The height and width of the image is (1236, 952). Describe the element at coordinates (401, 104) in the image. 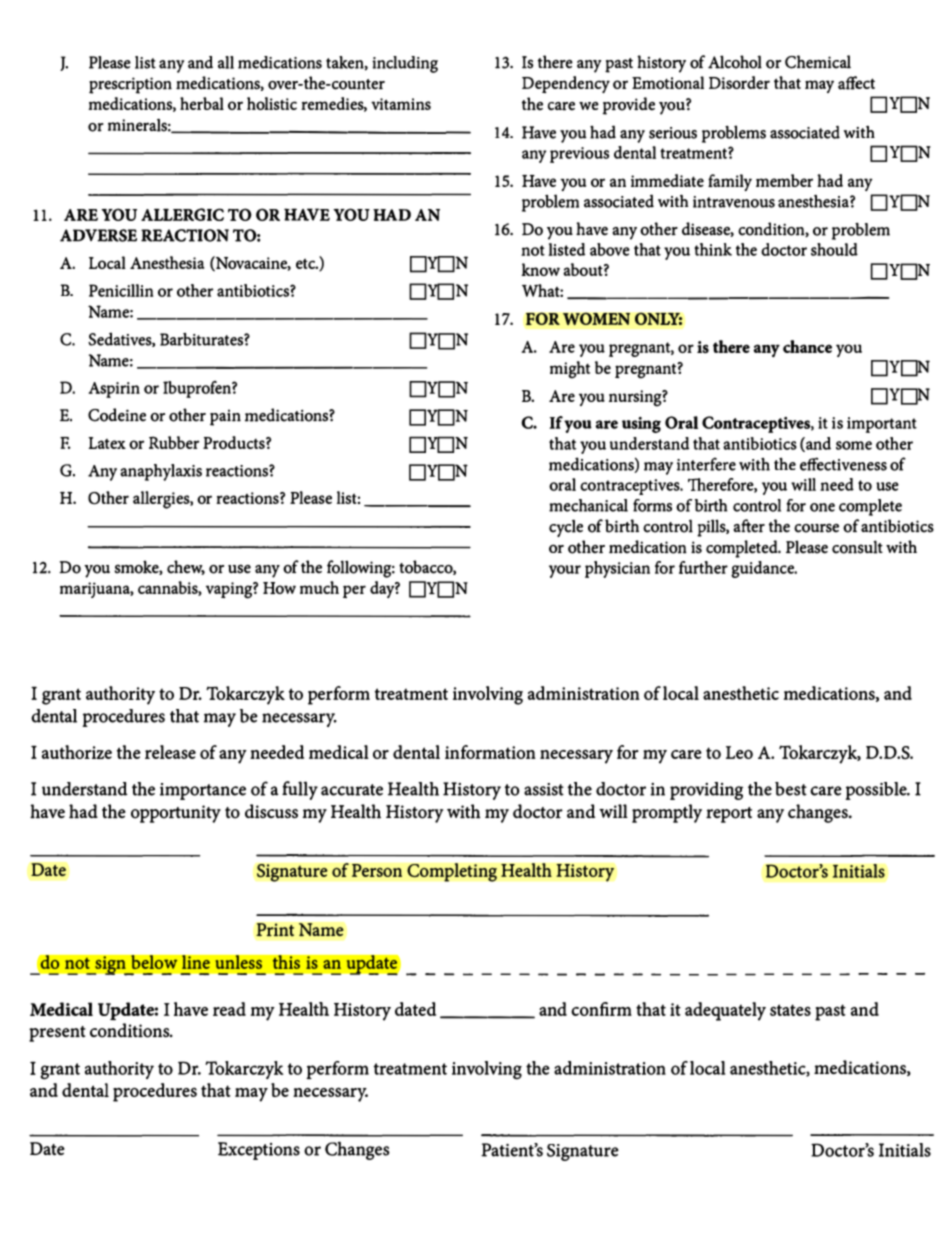

I see `vitamins` at that location.
